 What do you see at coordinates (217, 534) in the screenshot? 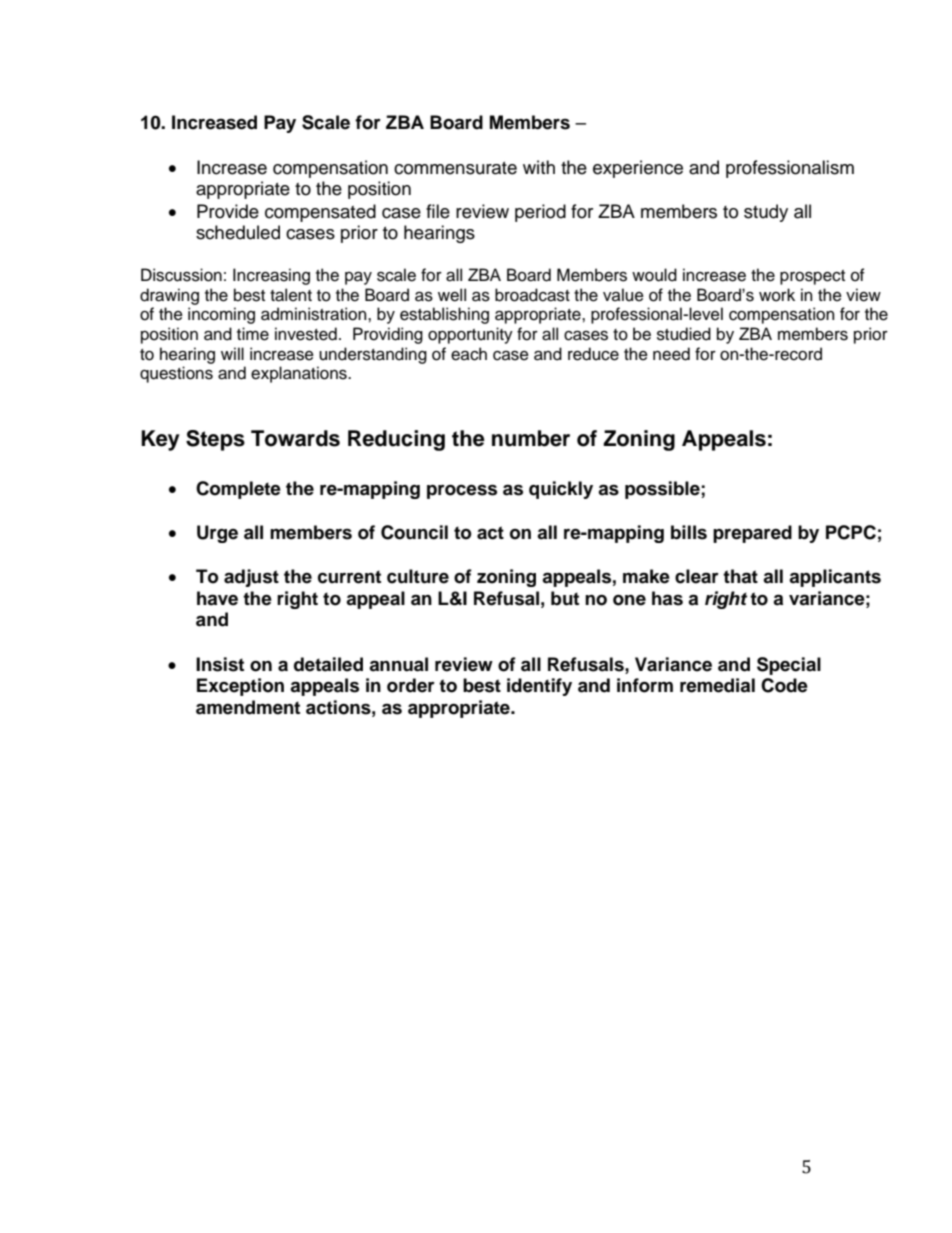
I see `Urge` at bounding box center [217, 534].
